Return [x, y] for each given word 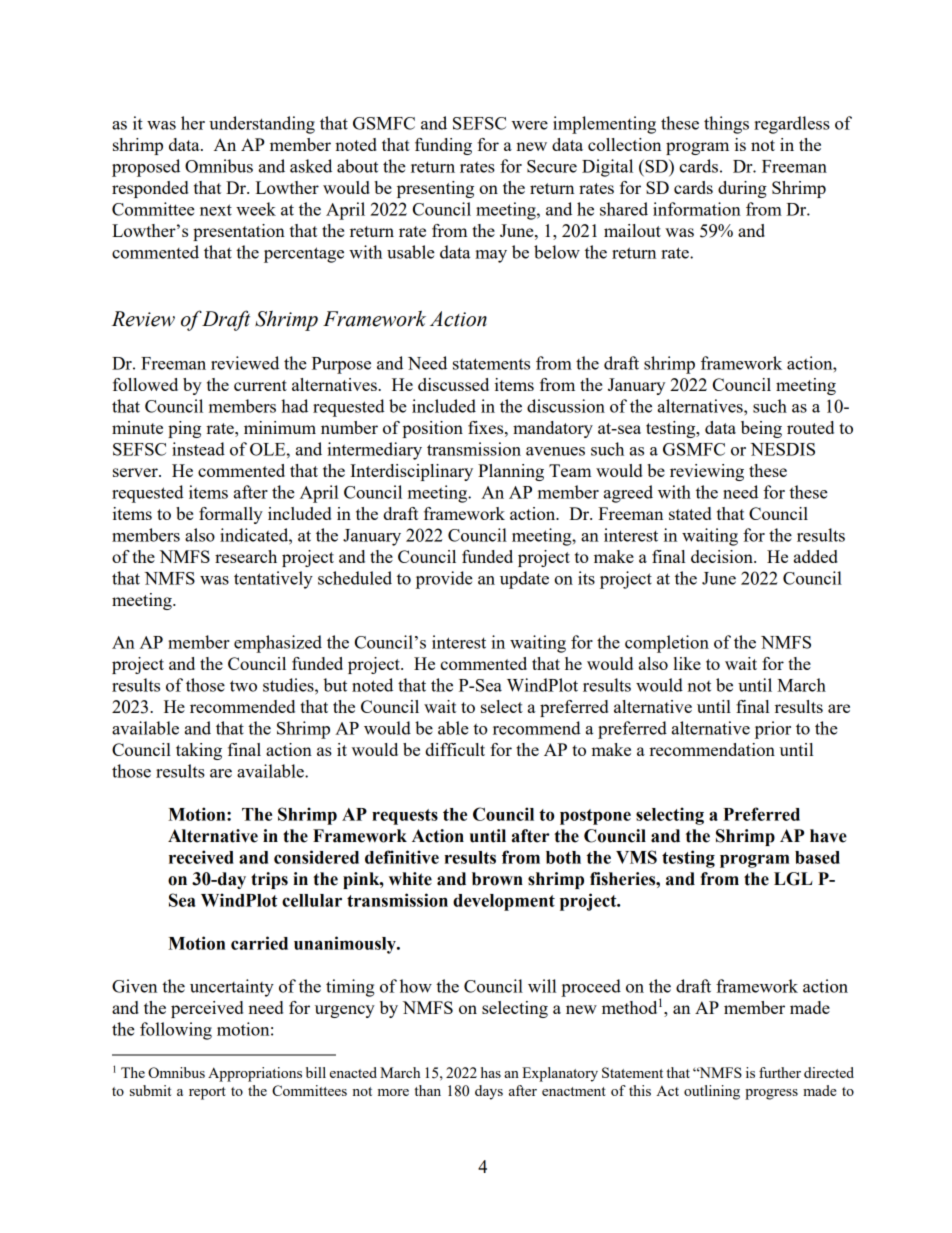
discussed [453, 384]
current [260, 385]
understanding [262, 125]
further [780, 1072]
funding [443, 146]
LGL [793, 879]
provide [444, 580]
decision [723, 556]
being [761, 429]
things [726, 125]
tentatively [273, 580]
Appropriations [255, 1074]
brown [497, 879]
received [201, 857]
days [489, 1092]
